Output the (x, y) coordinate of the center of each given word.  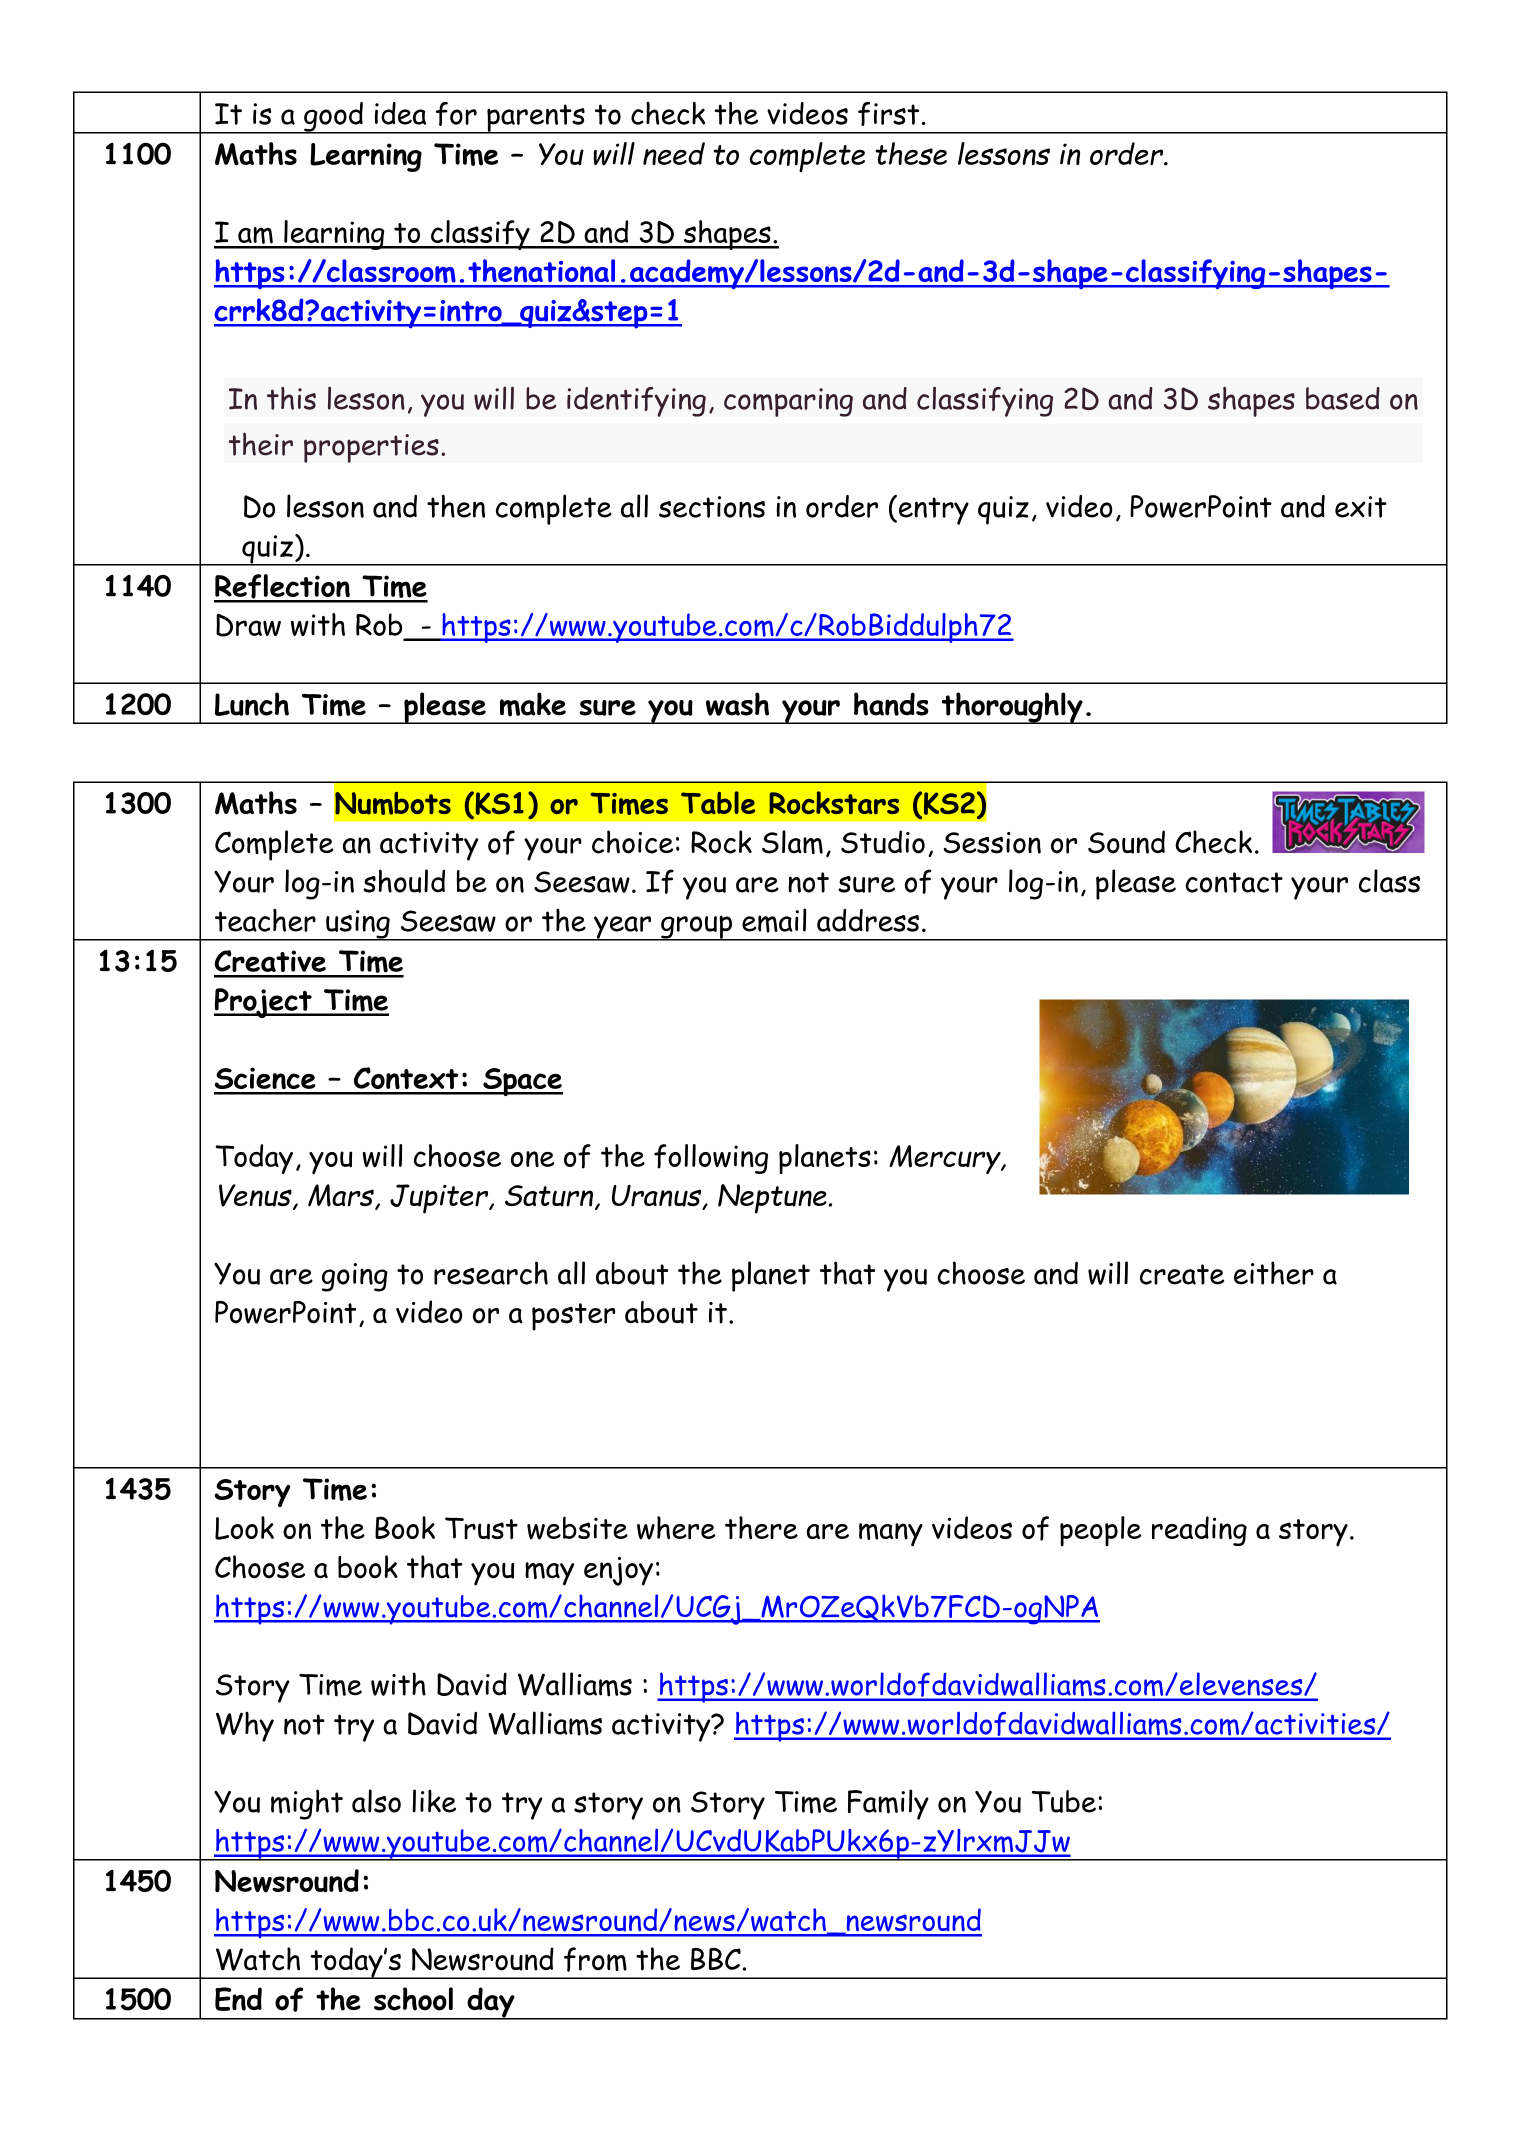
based (1343, 398)
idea (400, 113)
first (888, 114)
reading (1199, 1531)
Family (888, 1804)
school (413, 1999)
